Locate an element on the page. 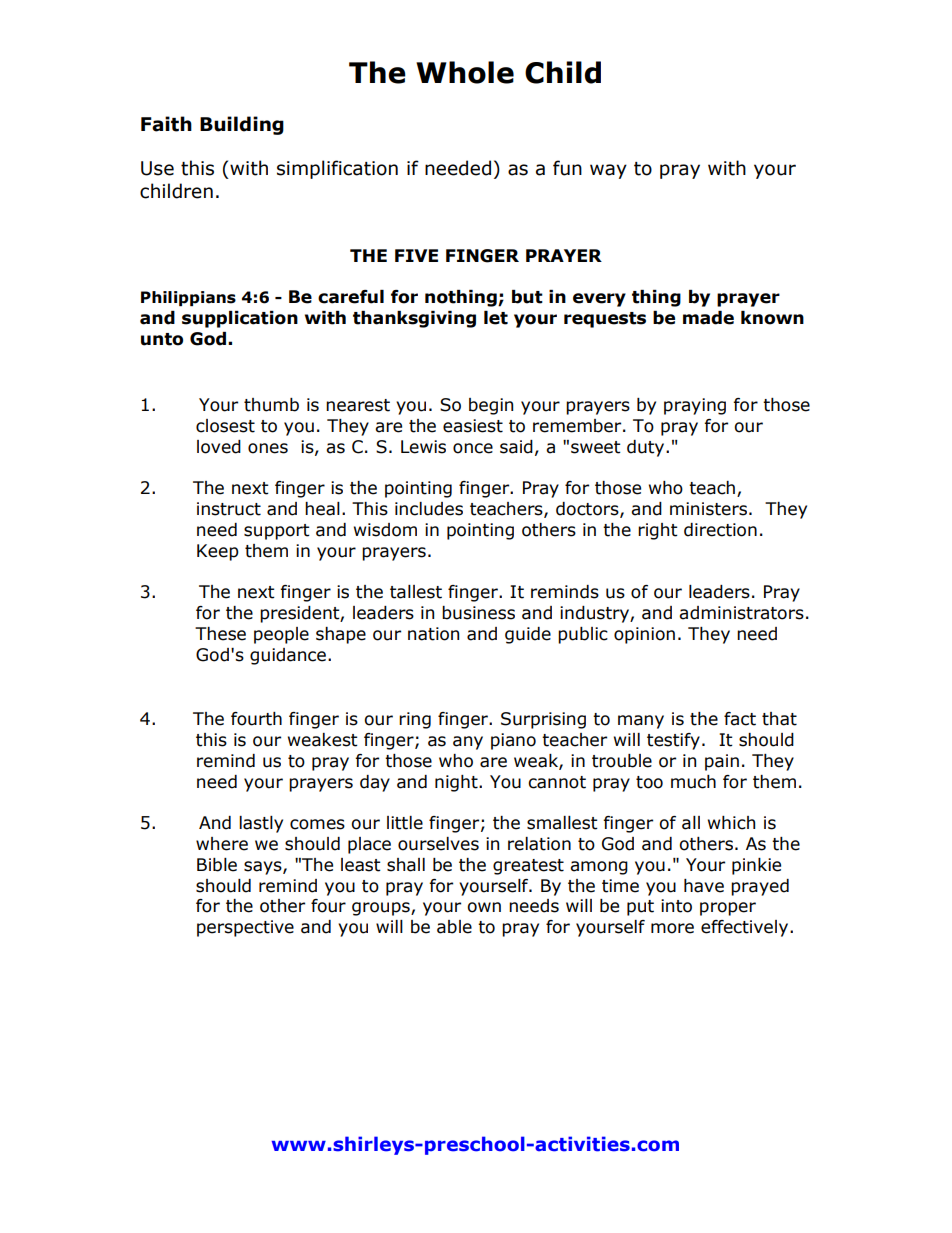 This image has height=1233, width=952. Building is located at coordinates (242, 125).
